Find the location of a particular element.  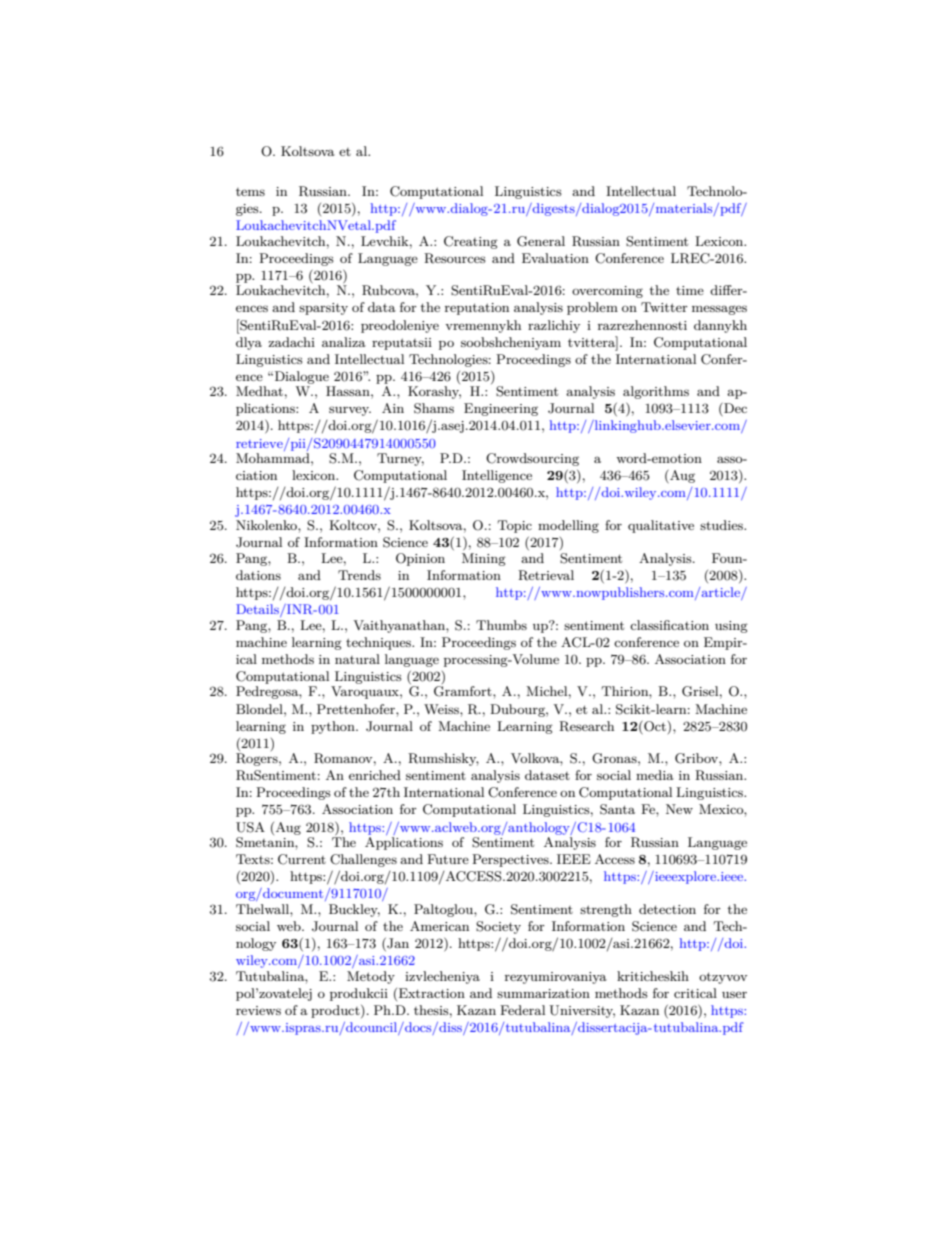

Engineering is located at coordinates (501, 409).
